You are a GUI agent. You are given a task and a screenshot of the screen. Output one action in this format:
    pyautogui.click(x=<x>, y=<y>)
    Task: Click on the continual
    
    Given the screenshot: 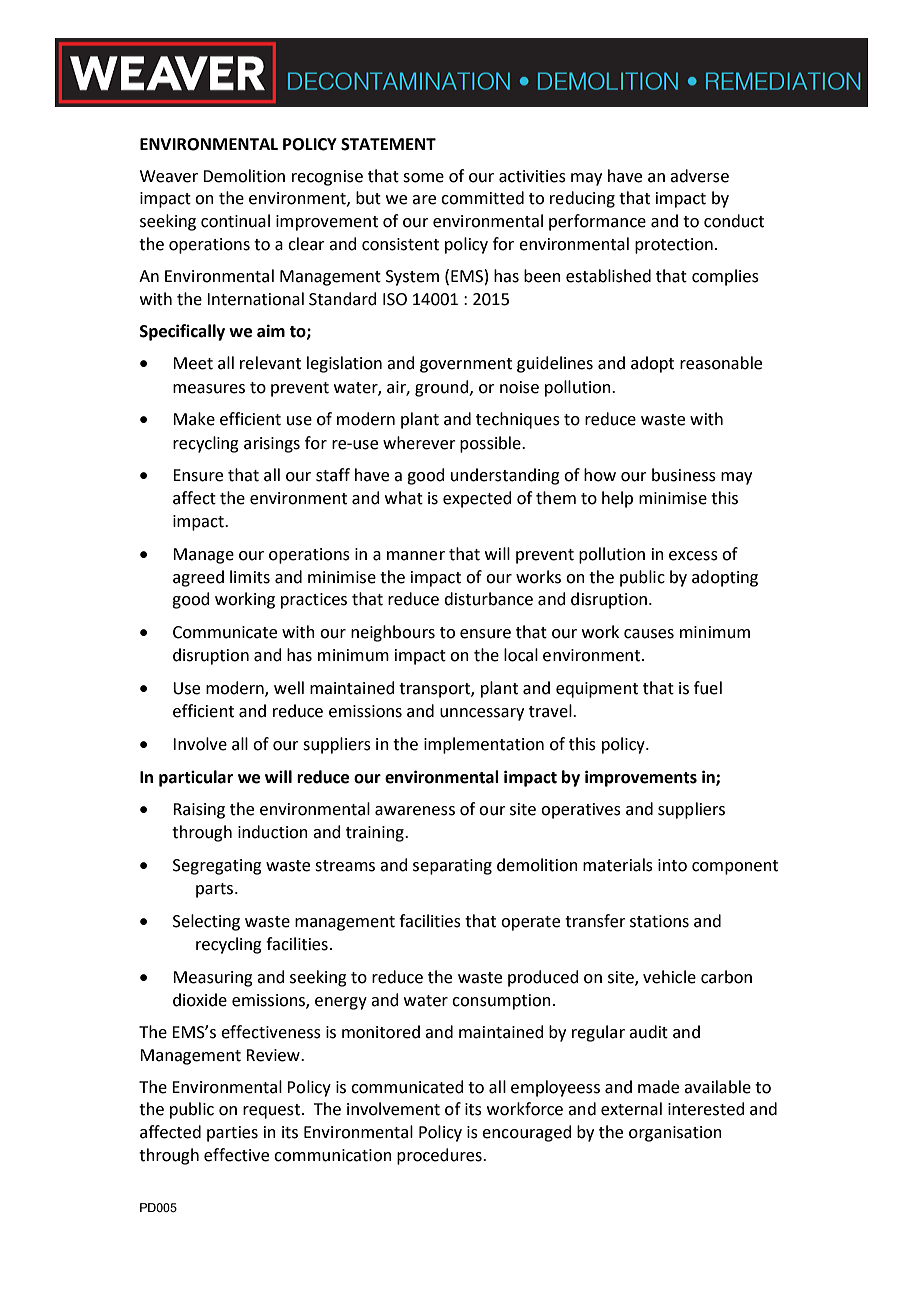 What is the action you would take?
    pyautogui.click(x=235, y=221)
